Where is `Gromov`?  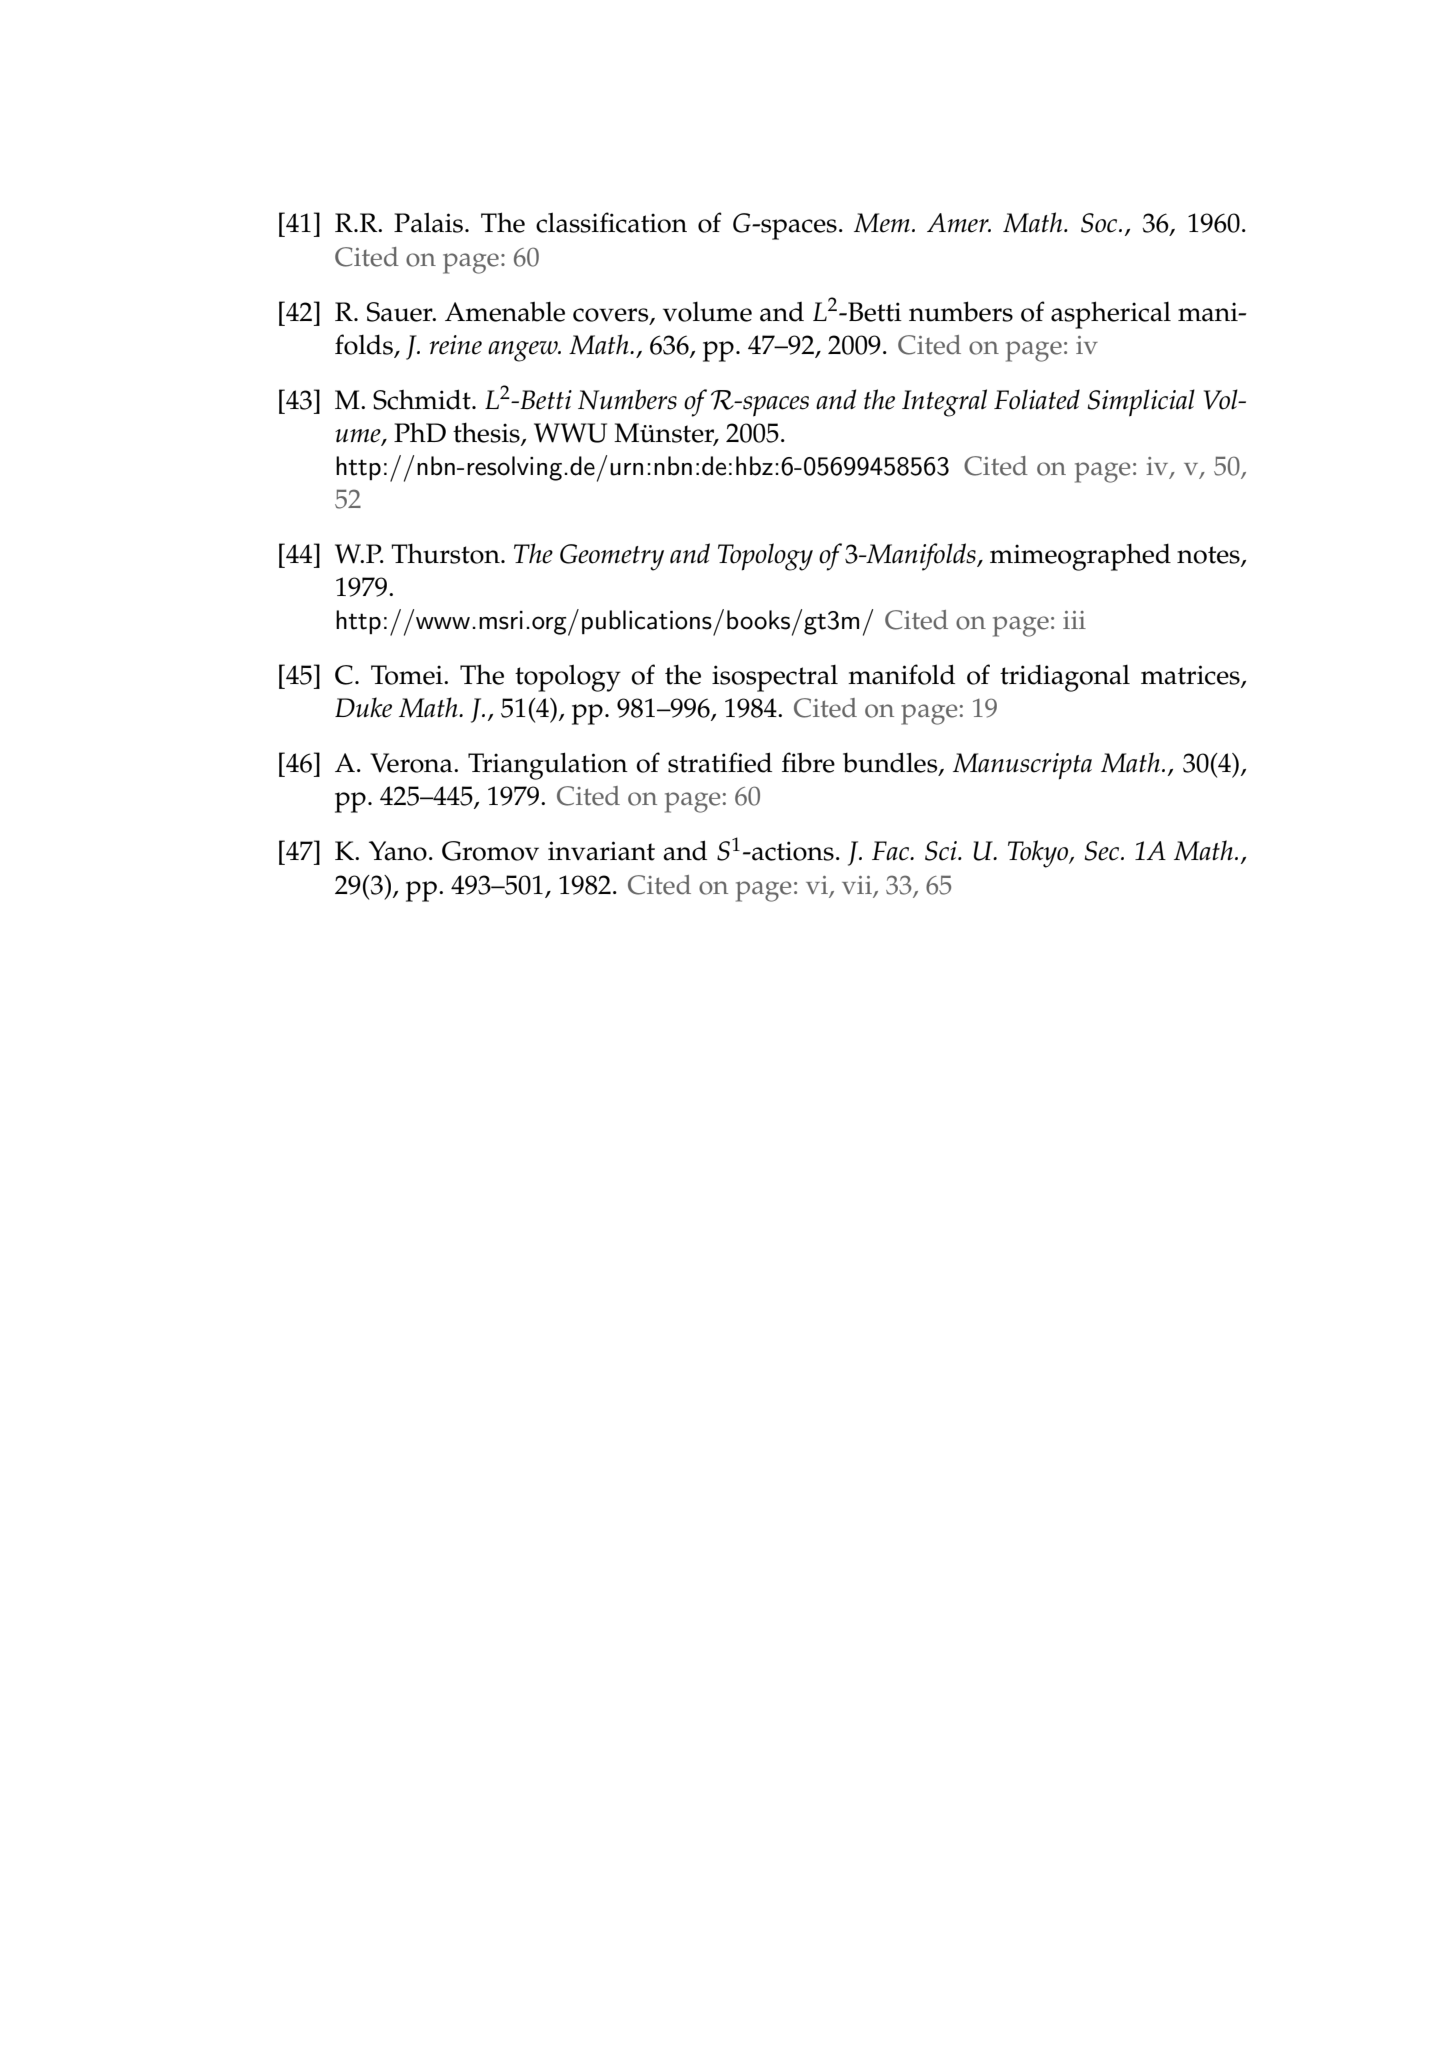 Gromov is located at coordinates (490, 851).
